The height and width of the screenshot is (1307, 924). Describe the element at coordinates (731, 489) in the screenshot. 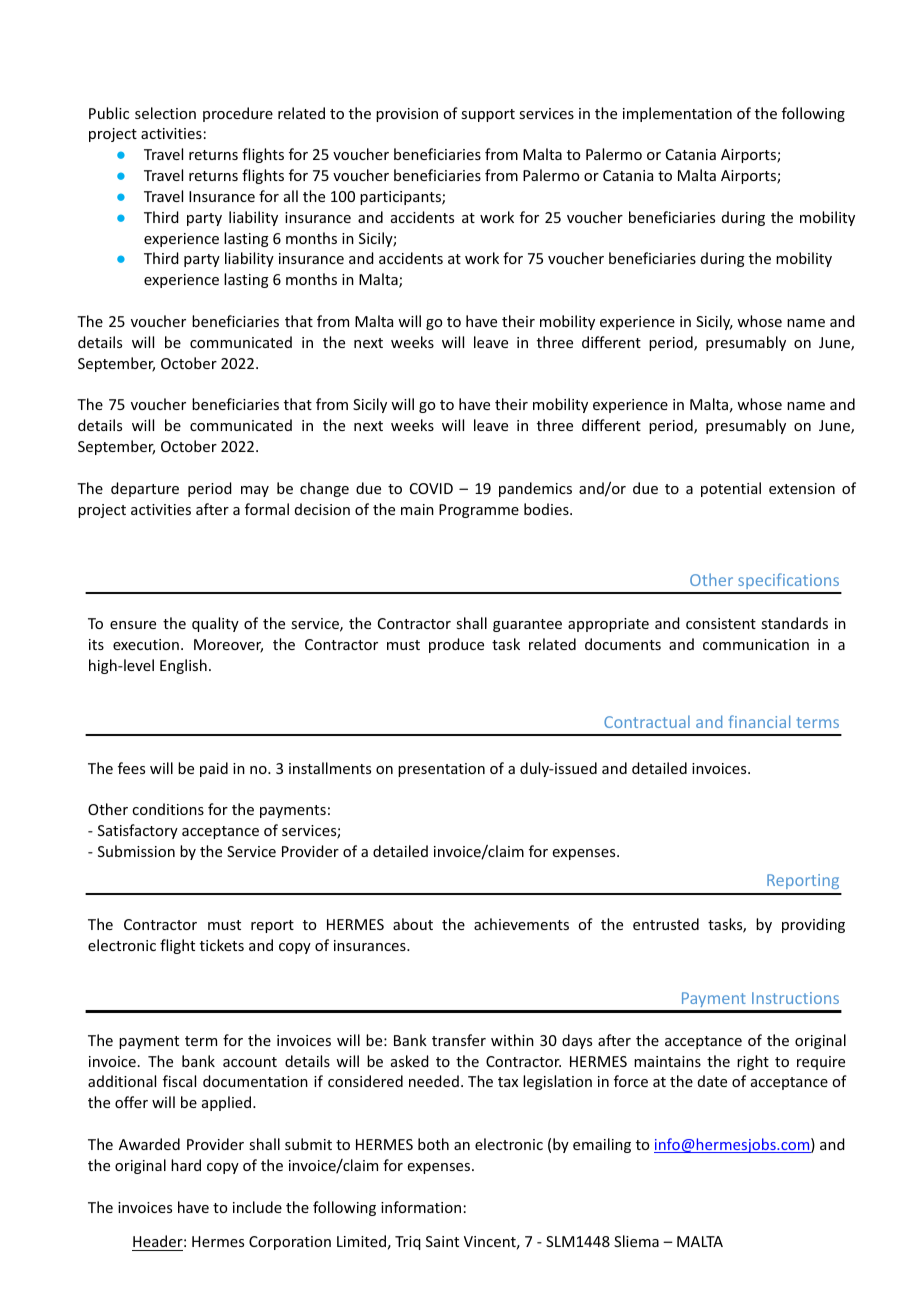

I see `potential` at that location.
